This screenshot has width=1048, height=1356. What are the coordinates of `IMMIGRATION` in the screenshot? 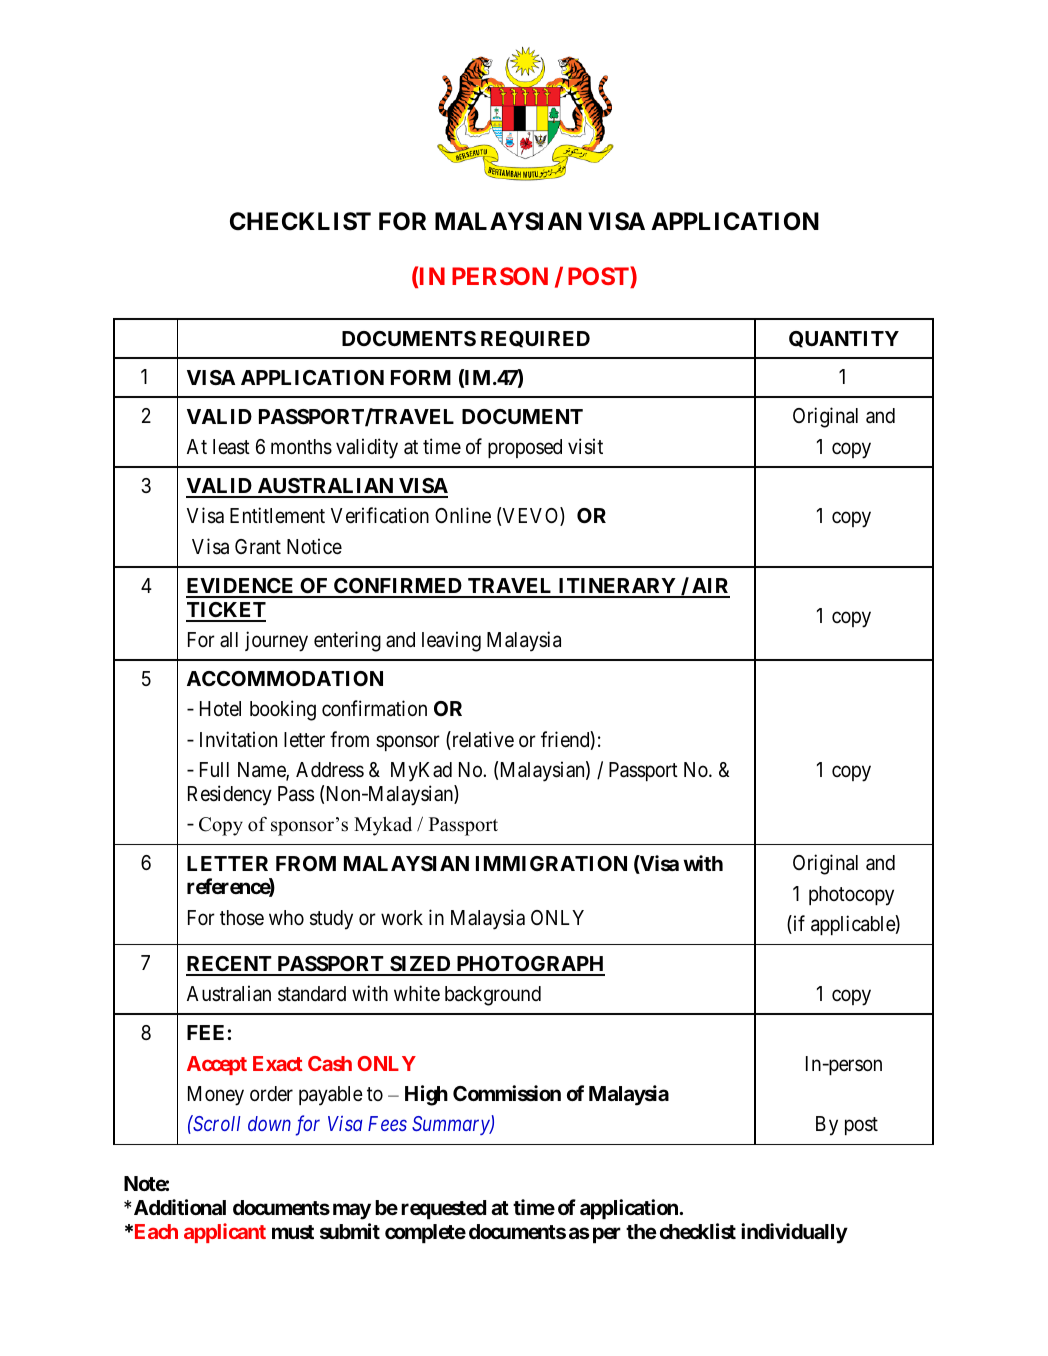 It's located at (551, 863).
